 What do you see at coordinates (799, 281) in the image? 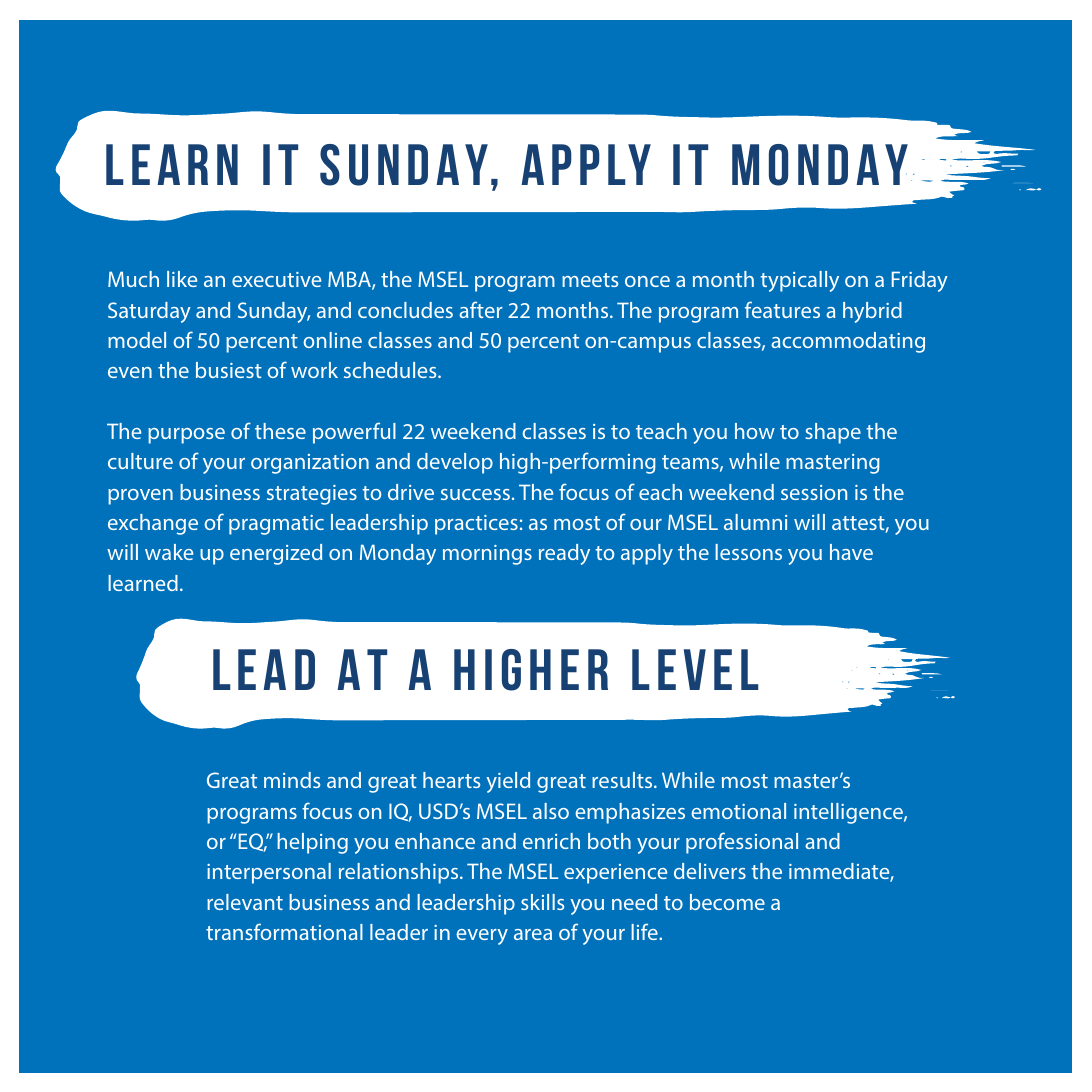
I see `typically` at bounding box center [799, 281].
